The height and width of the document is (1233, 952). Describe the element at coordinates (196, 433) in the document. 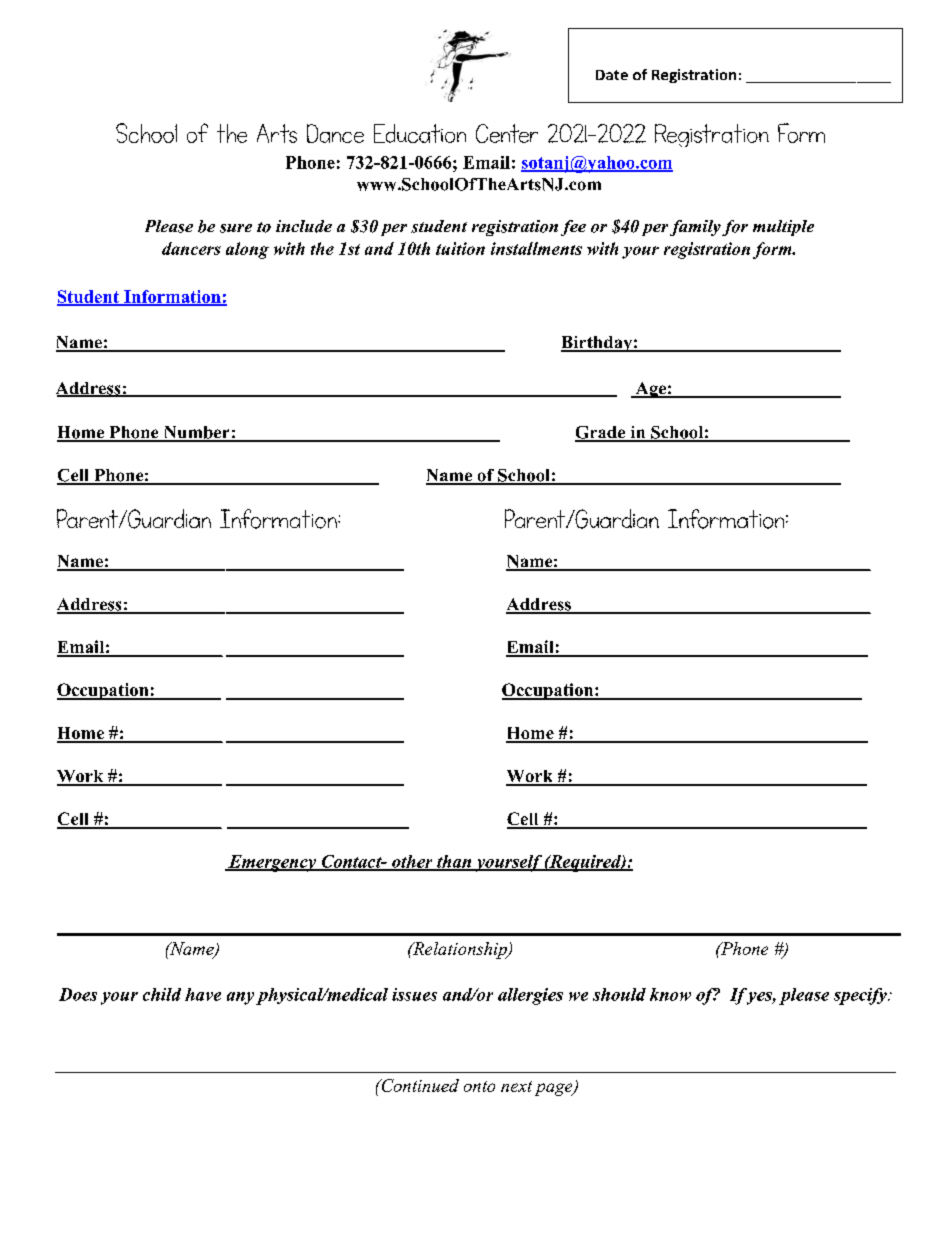

I see `Number` at that location.
